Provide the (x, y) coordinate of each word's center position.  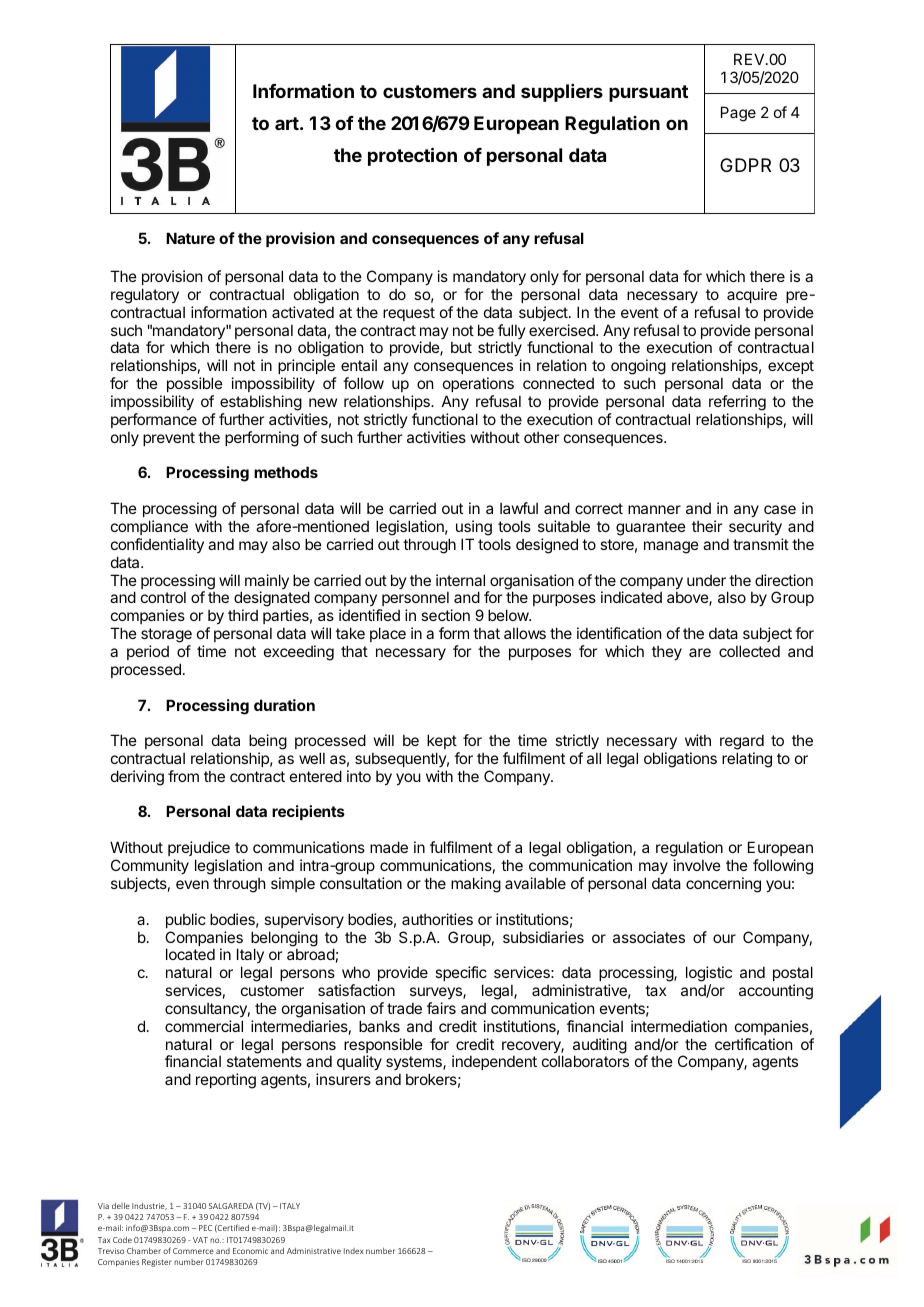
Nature (190, 238)
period (148, 652)
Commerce (193, 1251)
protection (412, 156)
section (445, 615)
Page (738, 114)
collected (749, 651)
